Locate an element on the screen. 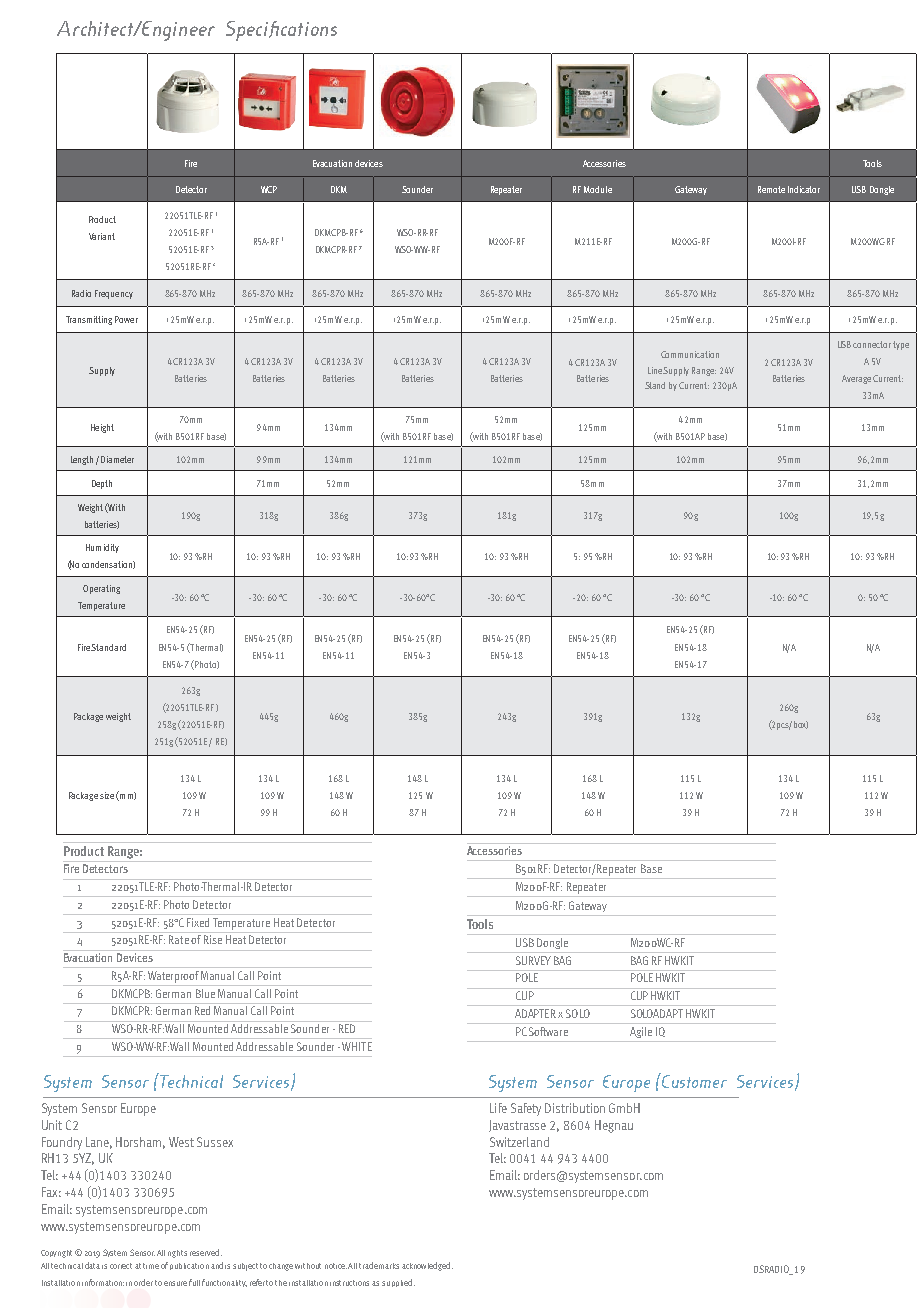 The height and width of the screenshot is (1308, 924). Specifications is located at coordinates (281, 31).
